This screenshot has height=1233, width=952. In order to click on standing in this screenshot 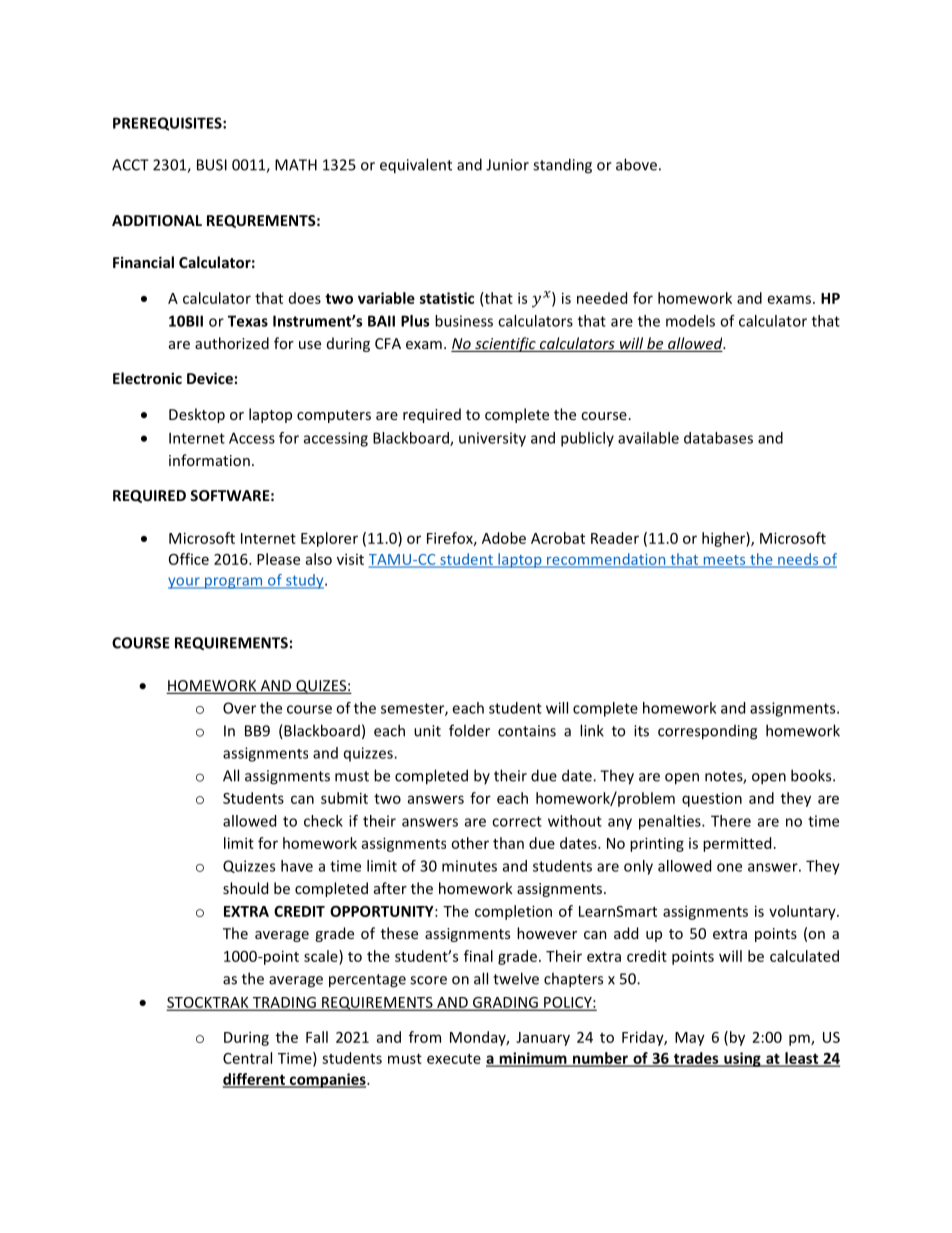, I will do `click(562, 166)`.
